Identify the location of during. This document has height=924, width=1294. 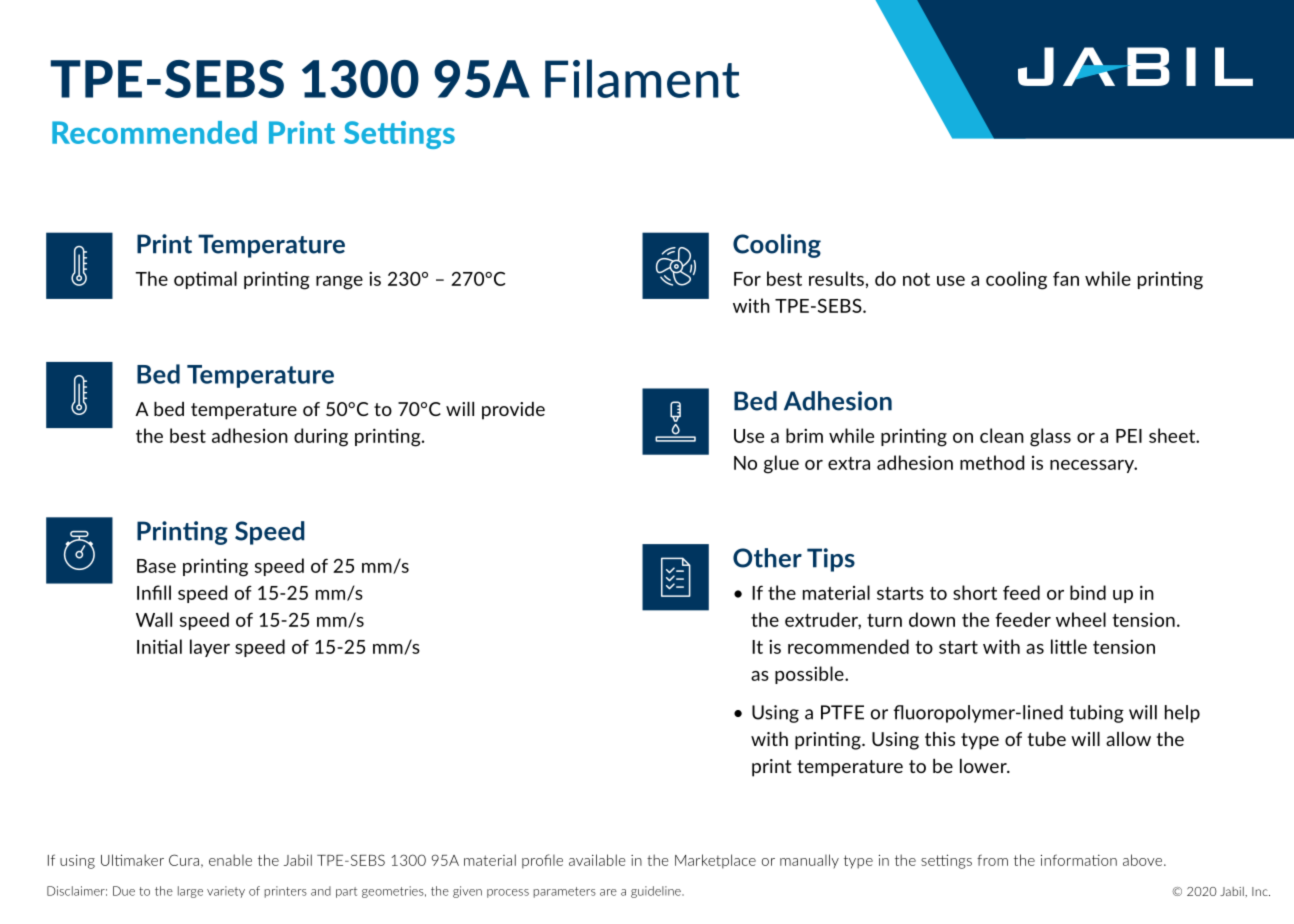
(321, 437).
